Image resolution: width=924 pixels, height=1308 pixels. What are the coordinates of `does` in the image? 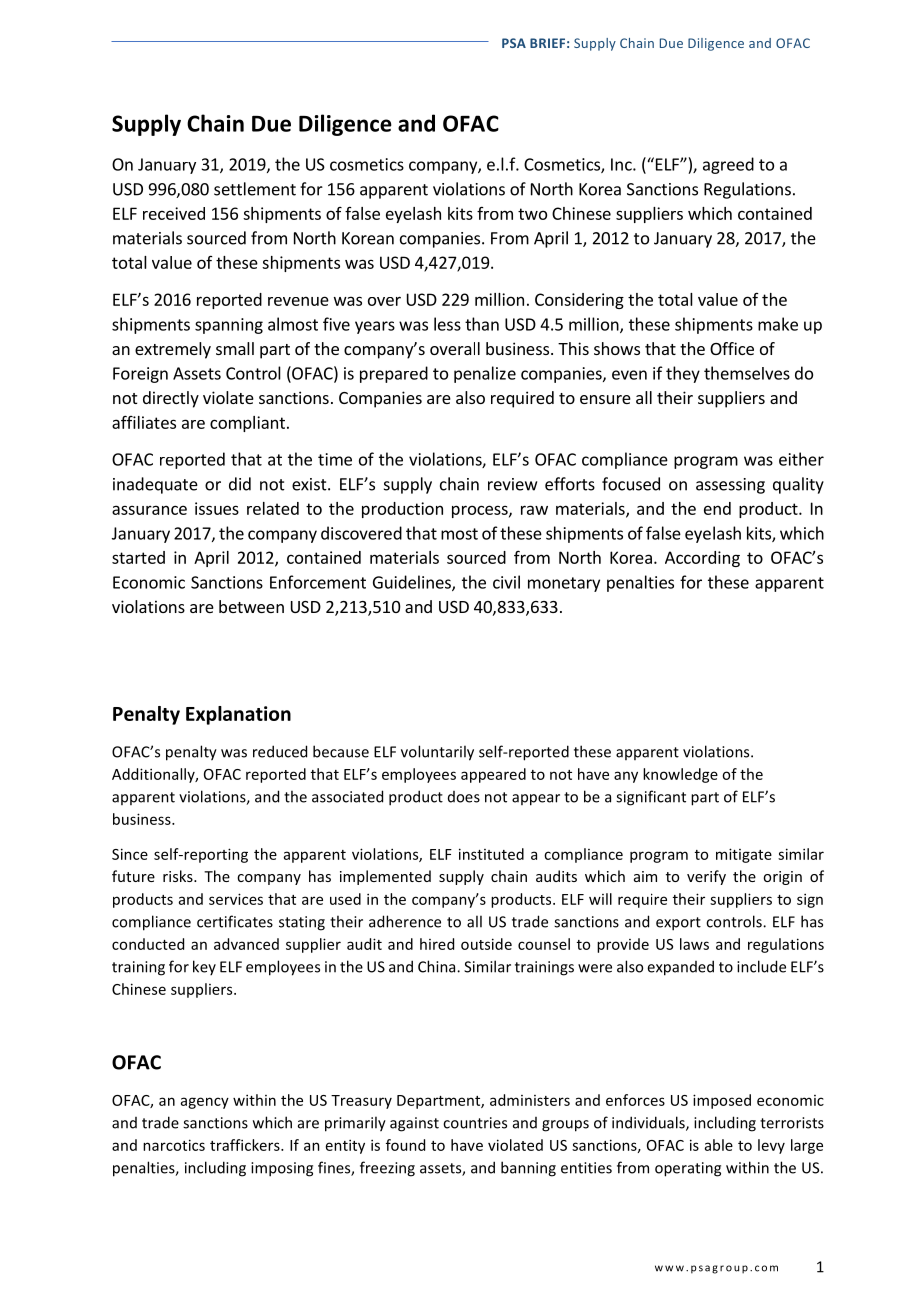 It's located at (464, 797).
